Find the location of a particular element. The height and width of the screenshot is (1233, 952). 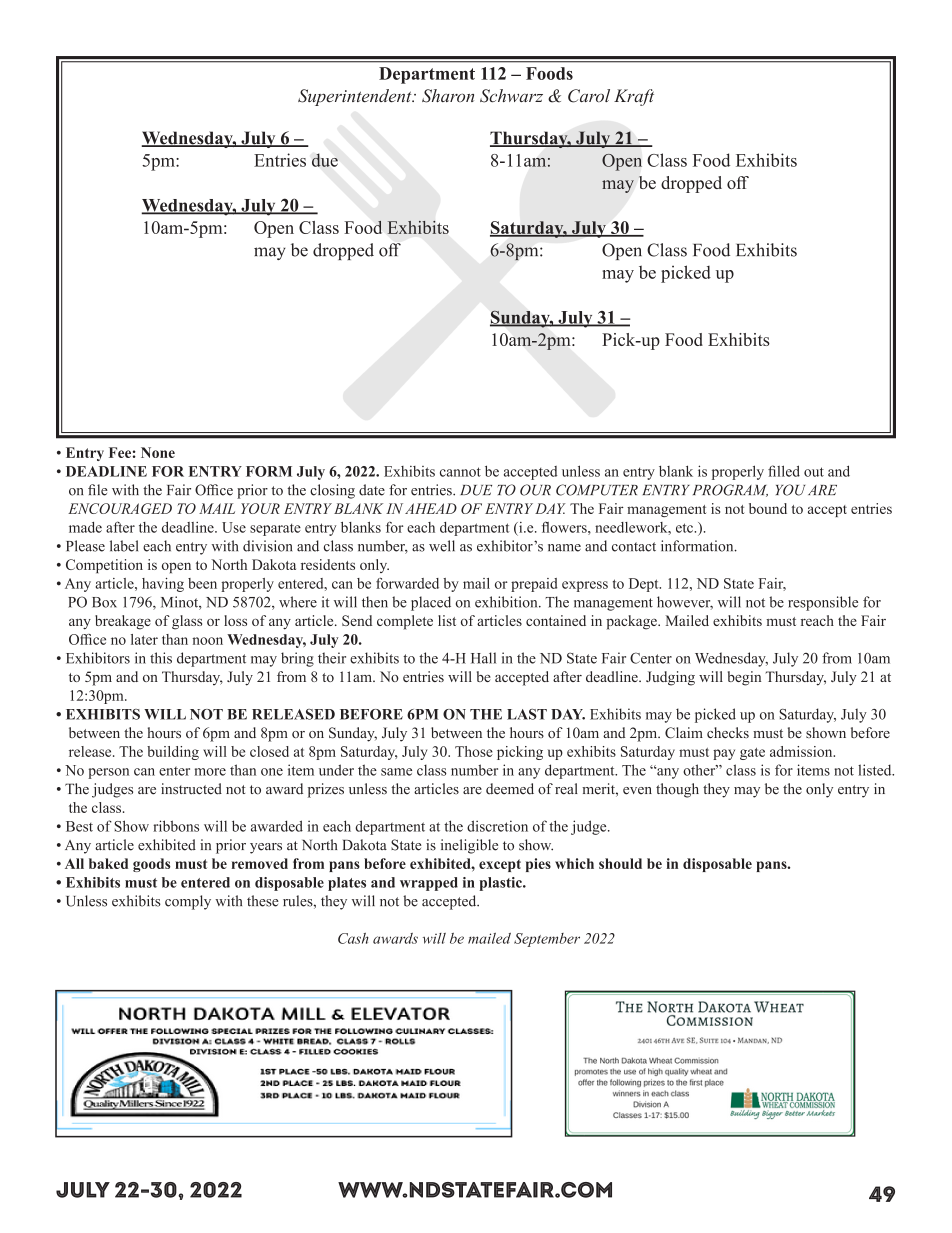

ENCOURAGED is located at coordinates (120, 508).
